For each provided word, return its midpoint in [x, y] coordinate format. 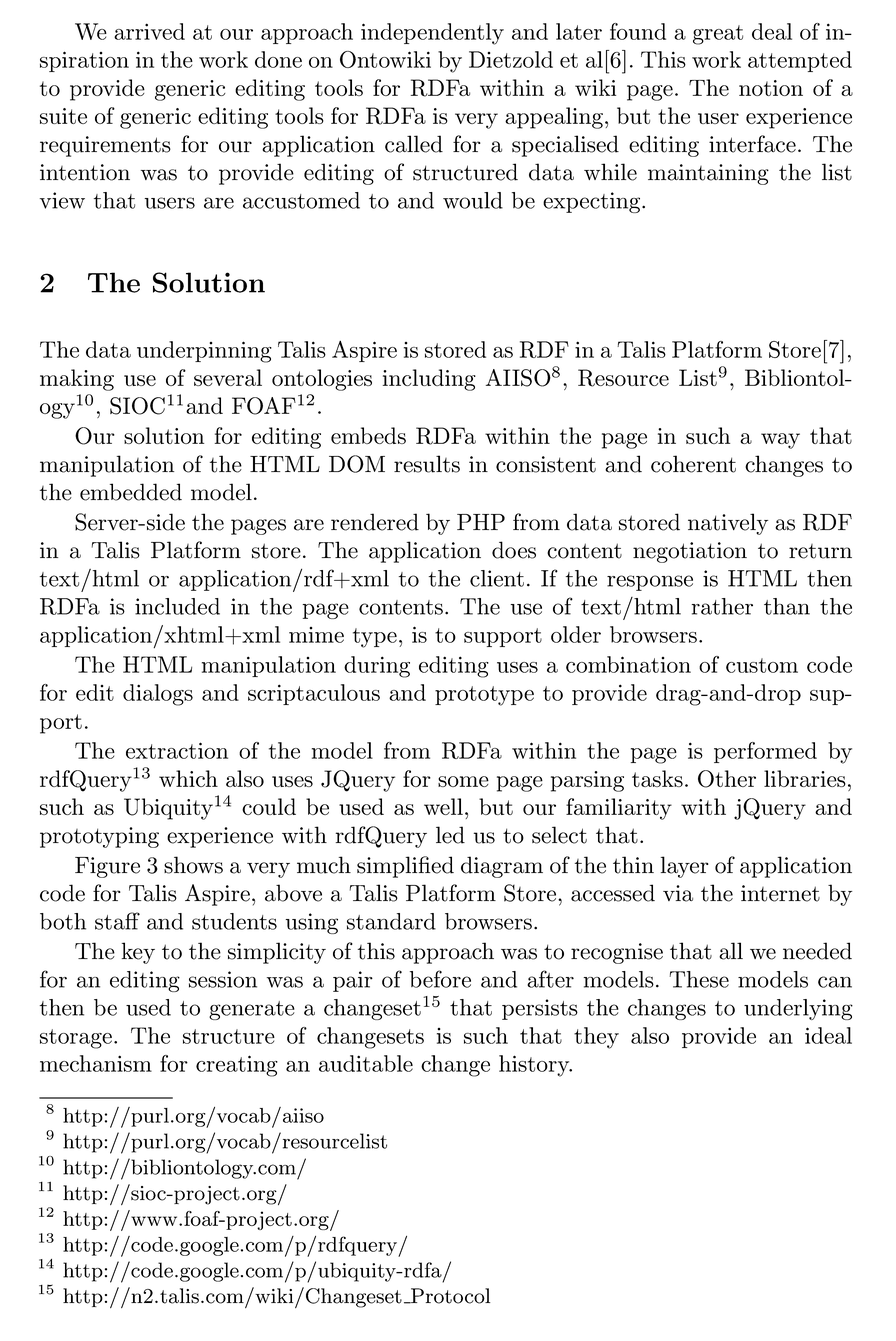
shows [193, 865]
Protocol [449, 1296]
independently [432, 34]
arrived [149, 31]
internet [780, 893]
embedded [131, 492]
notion [771, 88]
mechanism [96, 1063]
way [780, 441]
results [427, 464]
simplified [405, 867]
